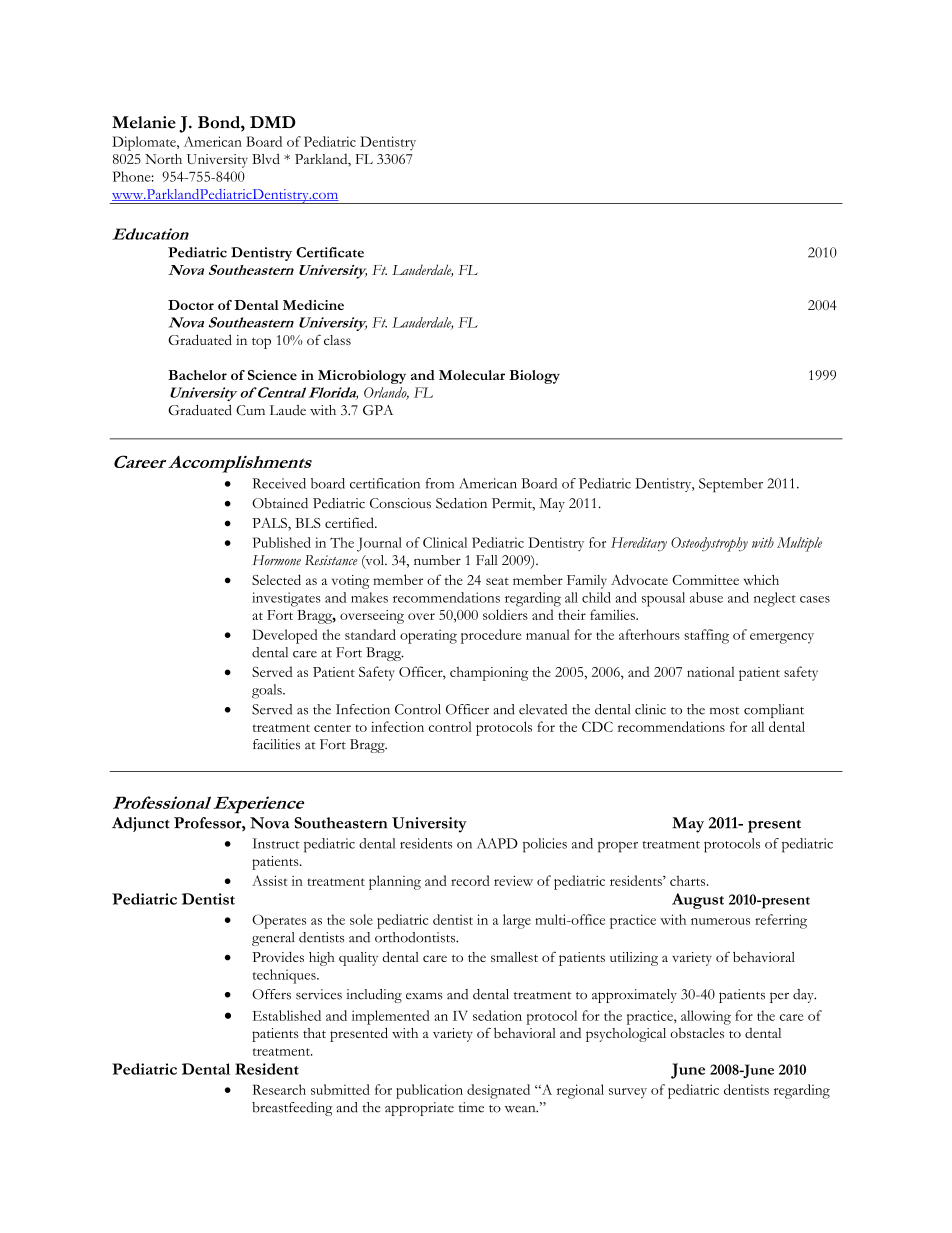  Describe the element at coordinates (330, 252) in the screenshot. I see `Certificate` at that location.
